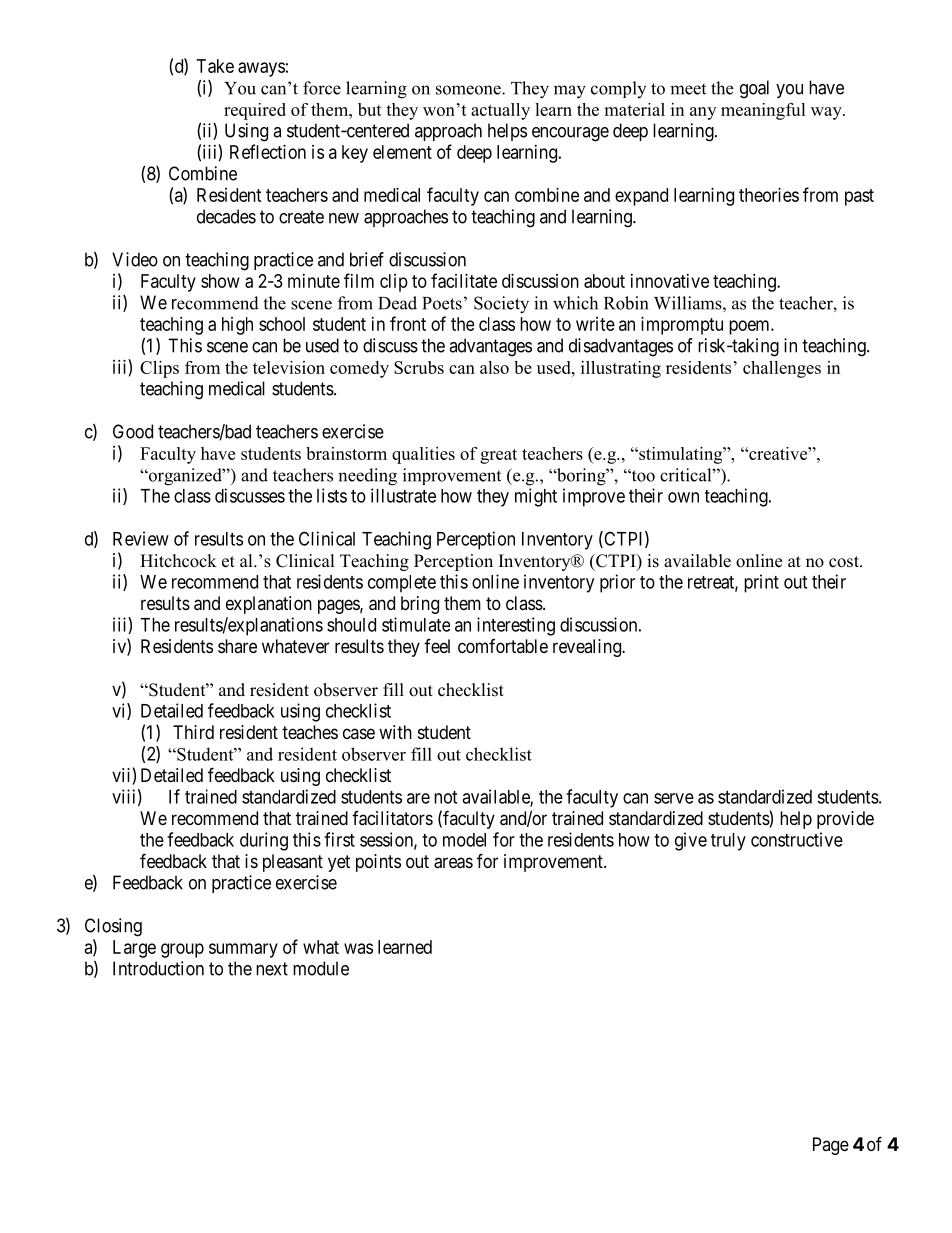 The image size is (952, 1233). Describe the element at coordinates (358, 948) in the screenshot. I see `was` at that location.
